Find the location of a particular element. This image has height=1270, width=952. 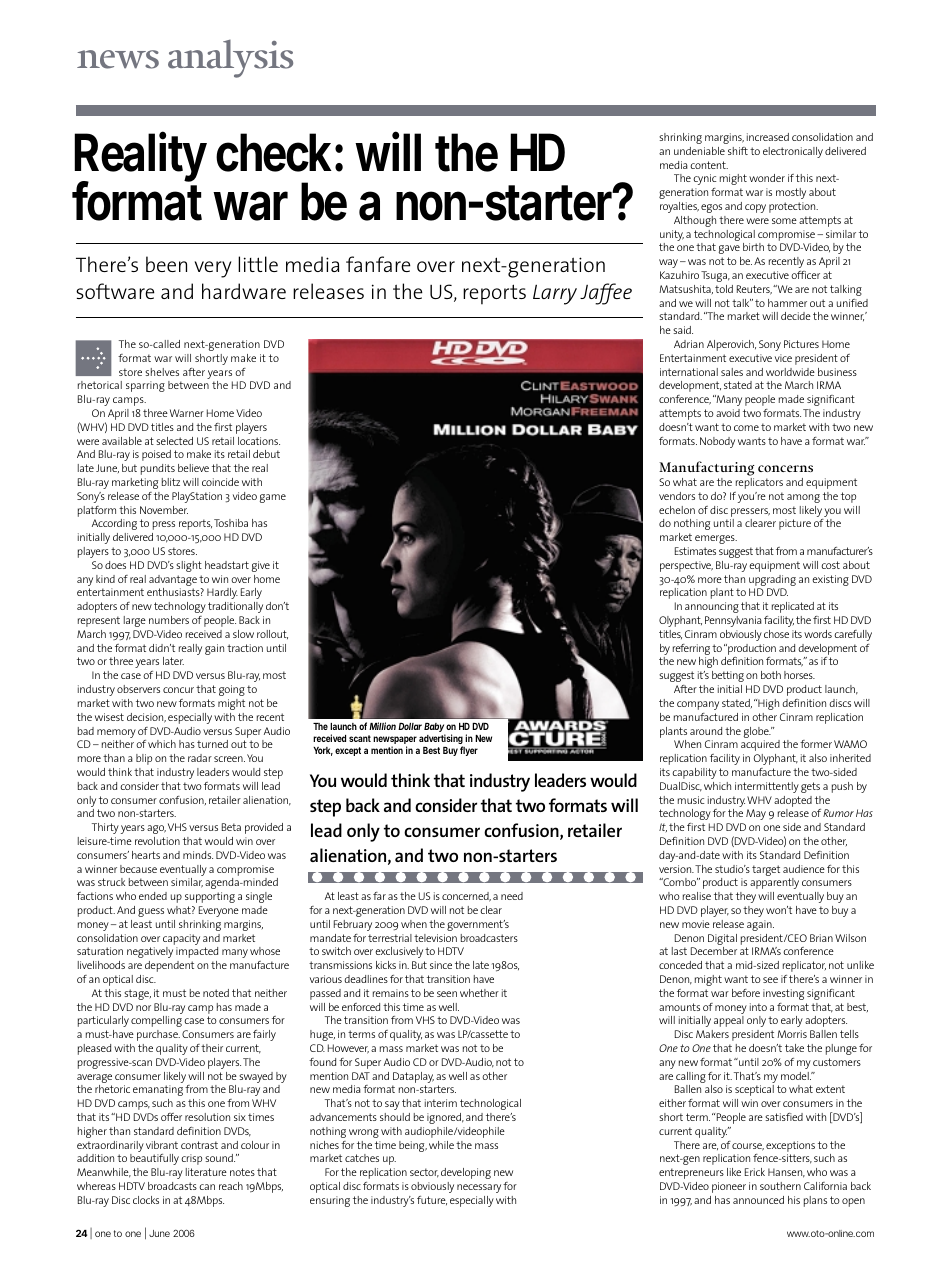

check is located at coordinates (274, 152).
